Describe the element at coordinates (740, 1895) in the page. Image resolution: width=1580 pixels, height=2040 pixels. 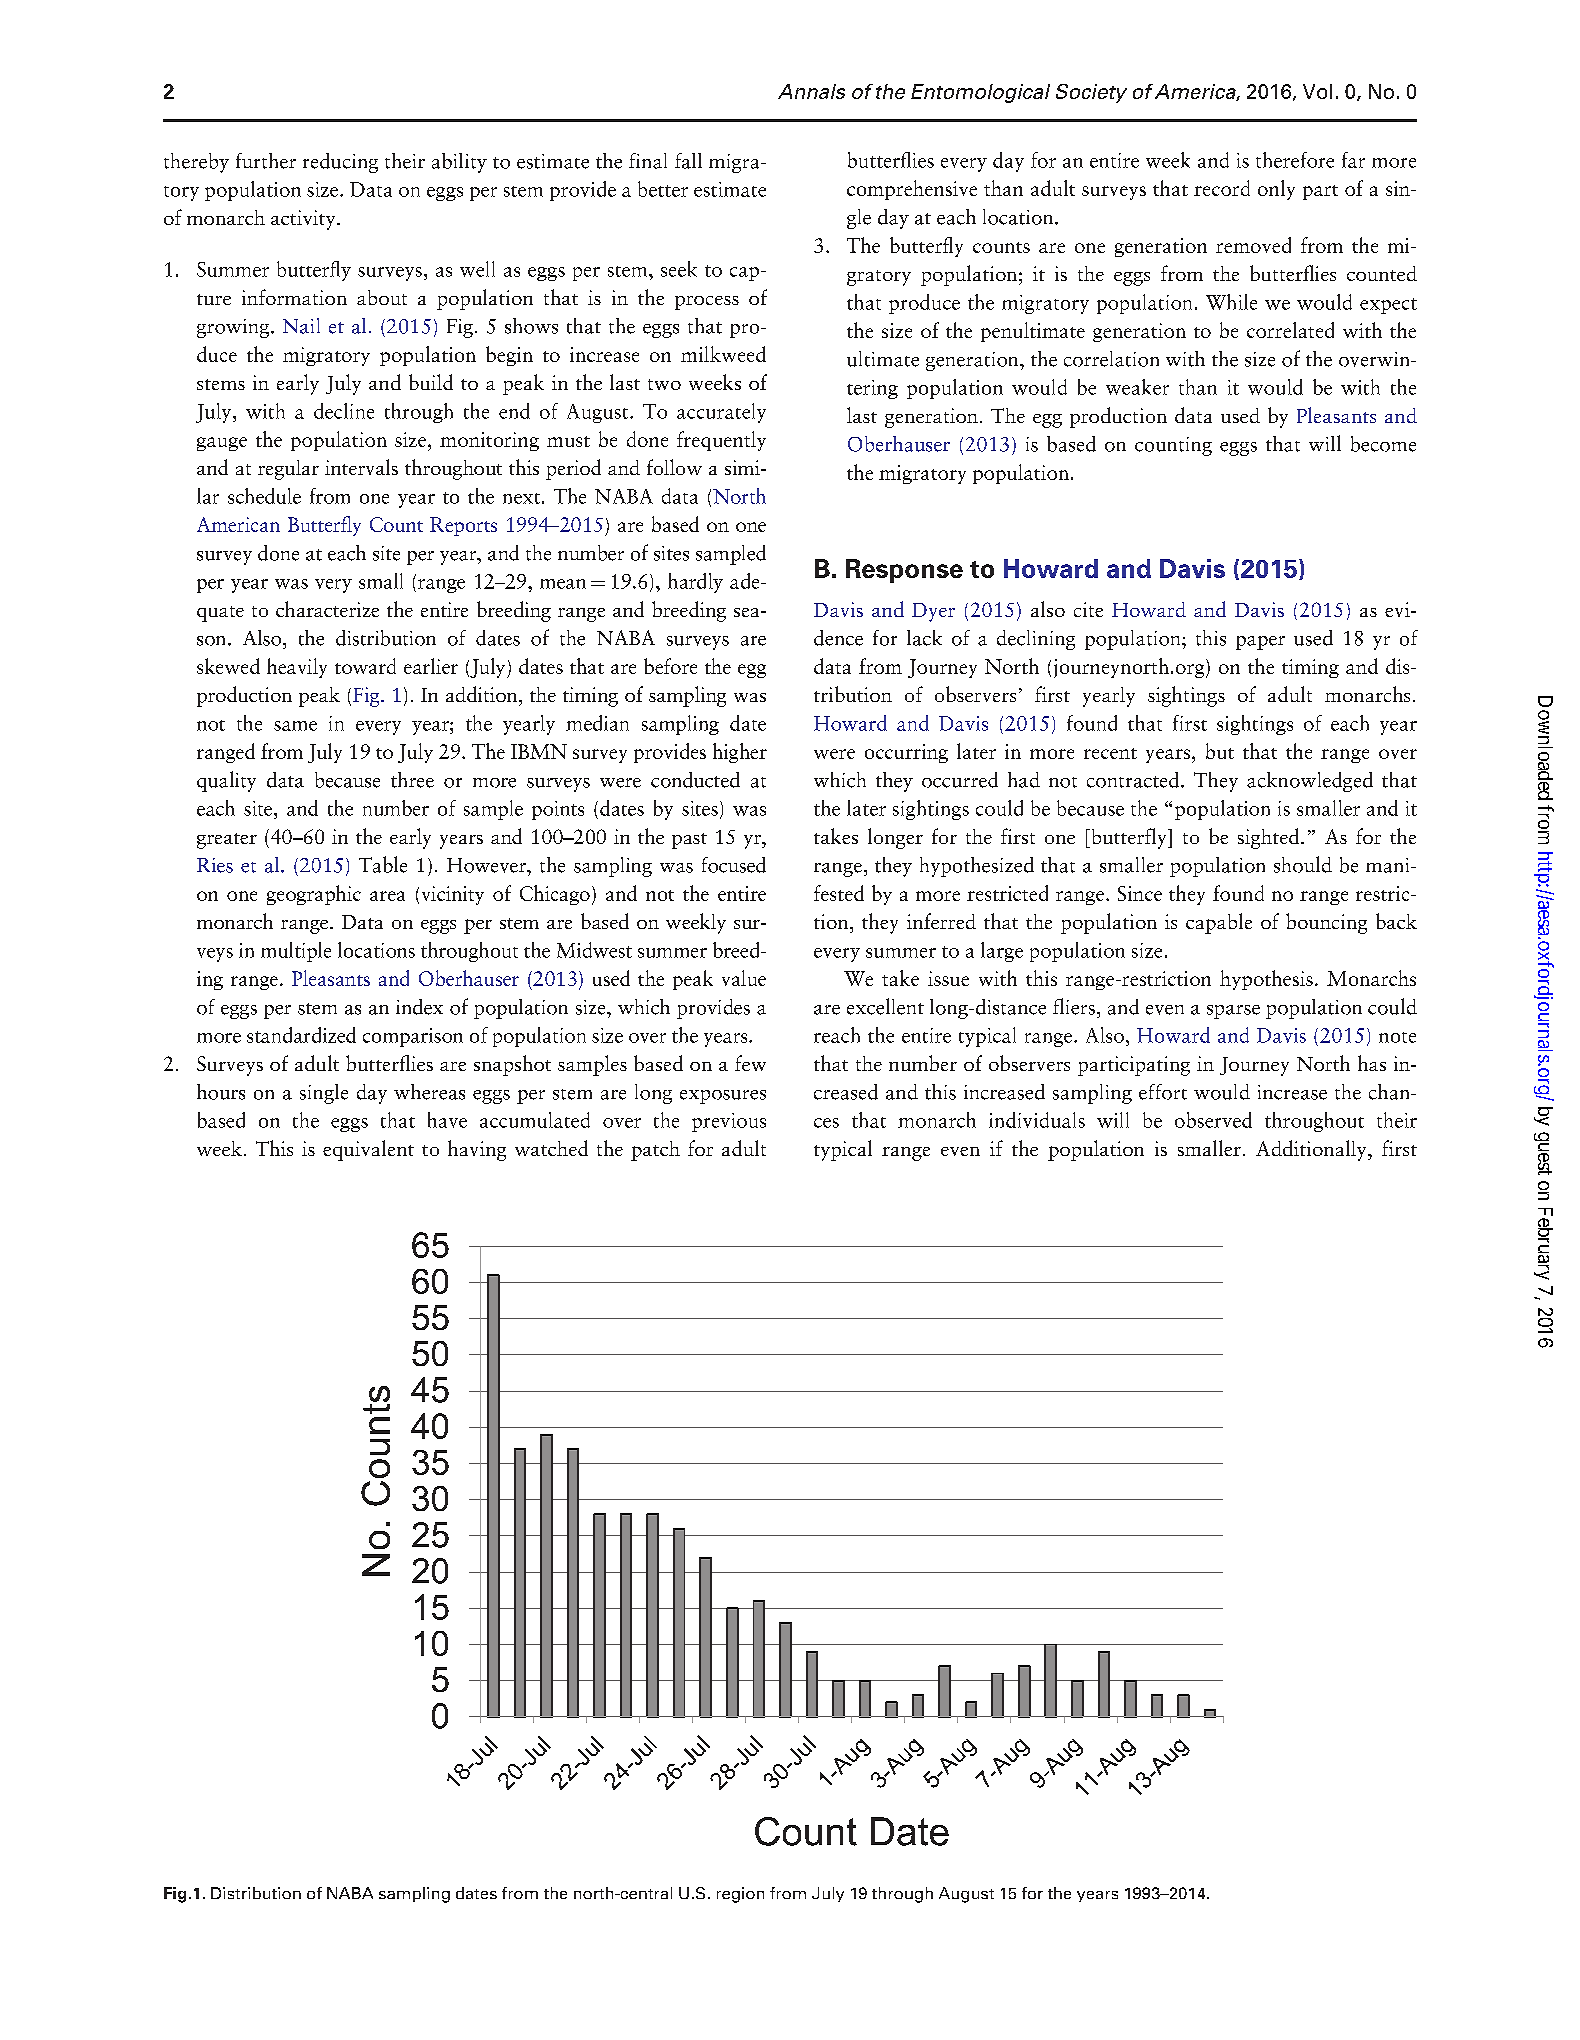
I see `region` at that location.
